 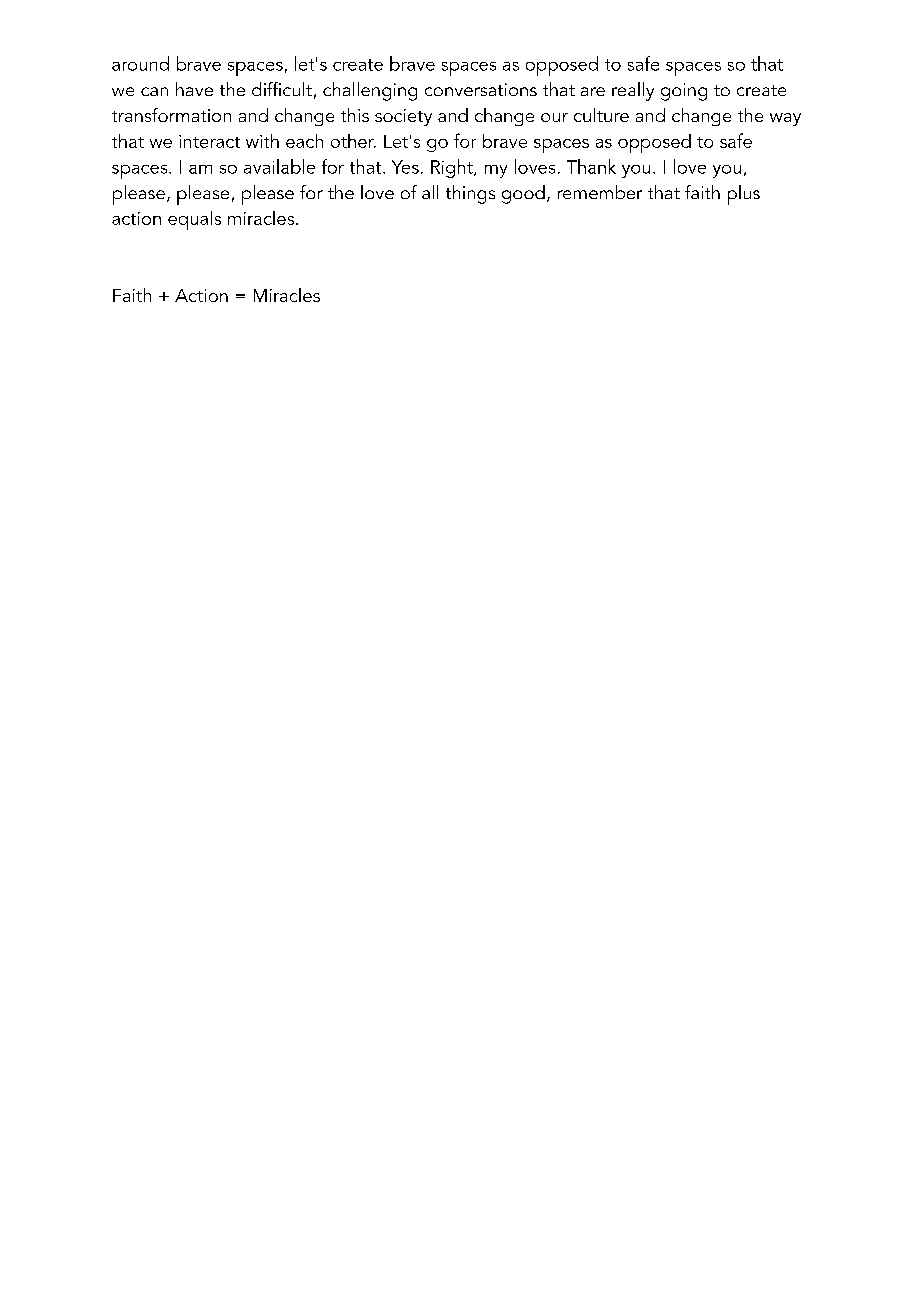 I want to click on going, so click(x=684, y=92).
